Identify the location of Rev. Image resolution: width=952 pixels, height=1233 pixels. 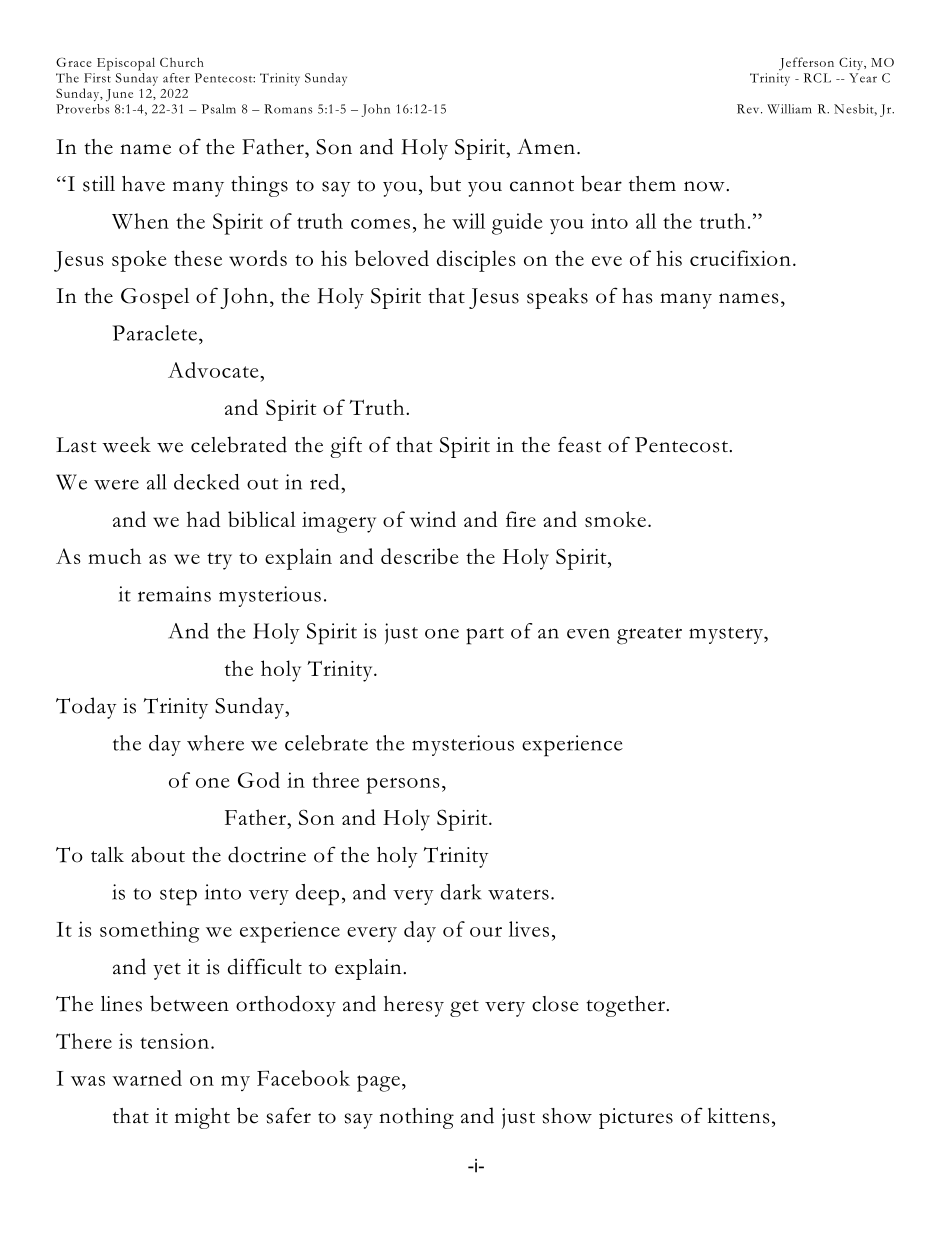
(749, 109).
